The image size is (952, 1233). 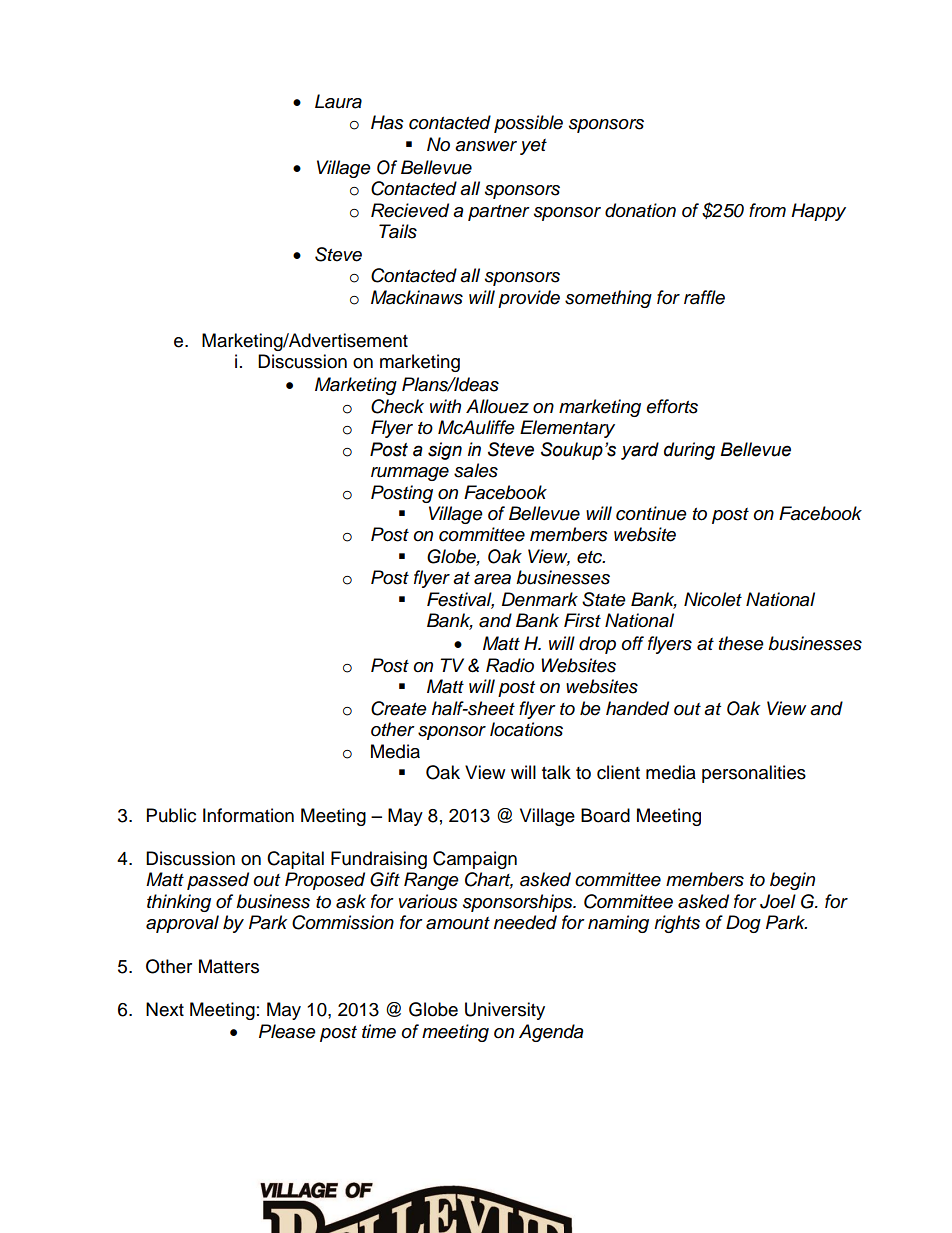 I want to click on from, so click(x=767, y=210).
